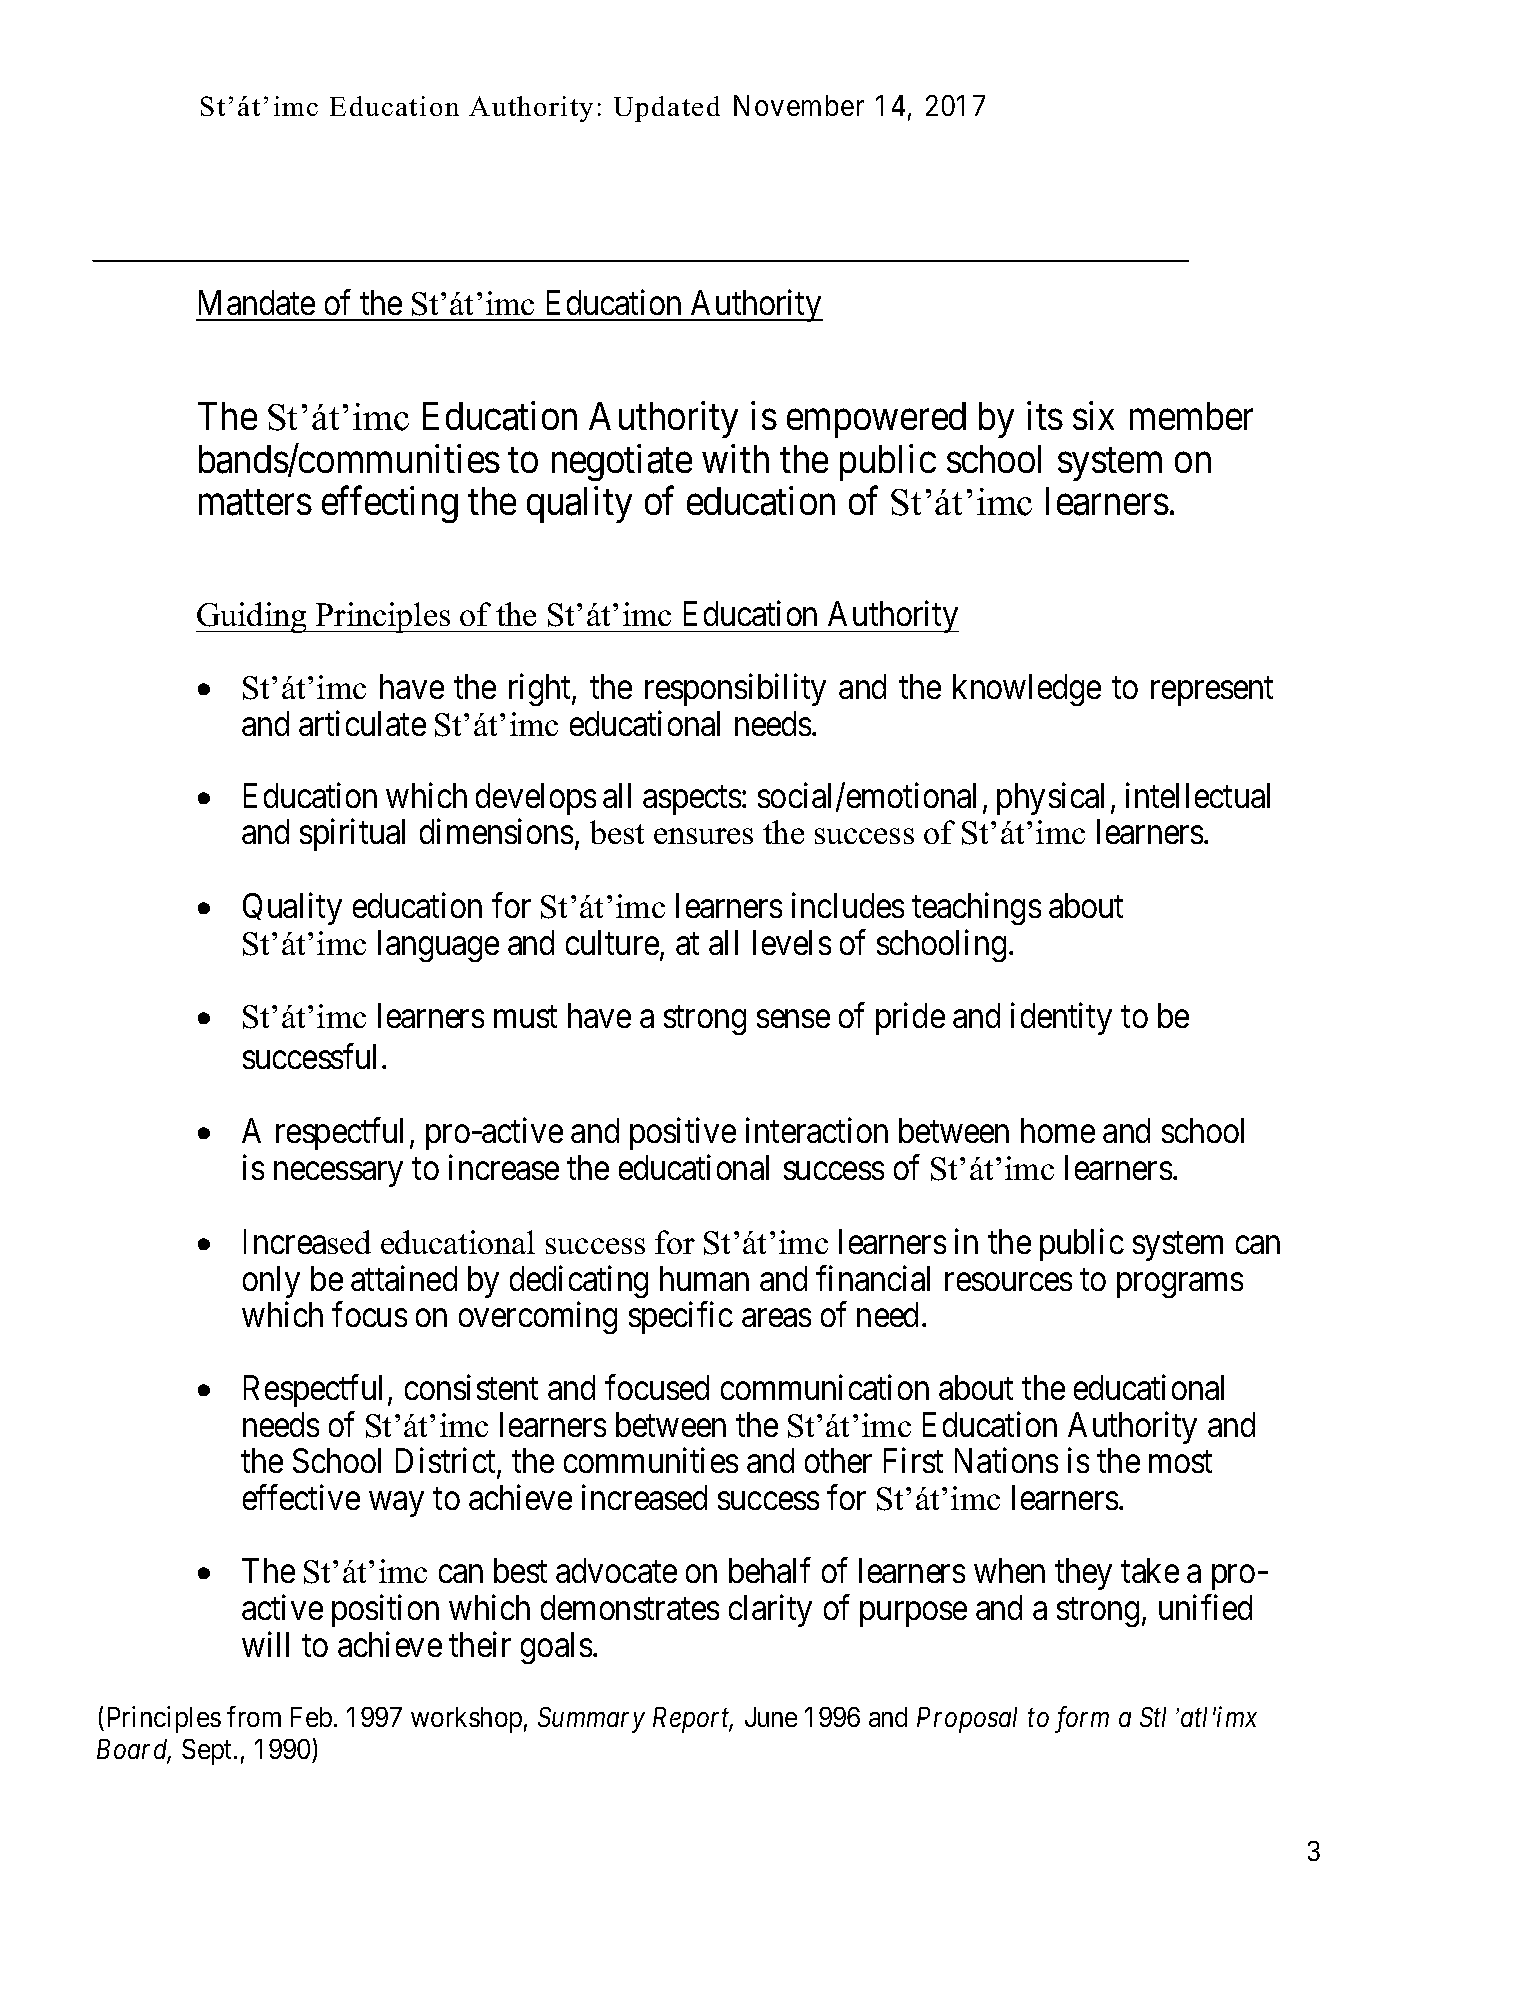 The height and width of the image is (1990, 1538). Describe the element at coordinates (362, 723) in the image. I see `articulate` at that location.
